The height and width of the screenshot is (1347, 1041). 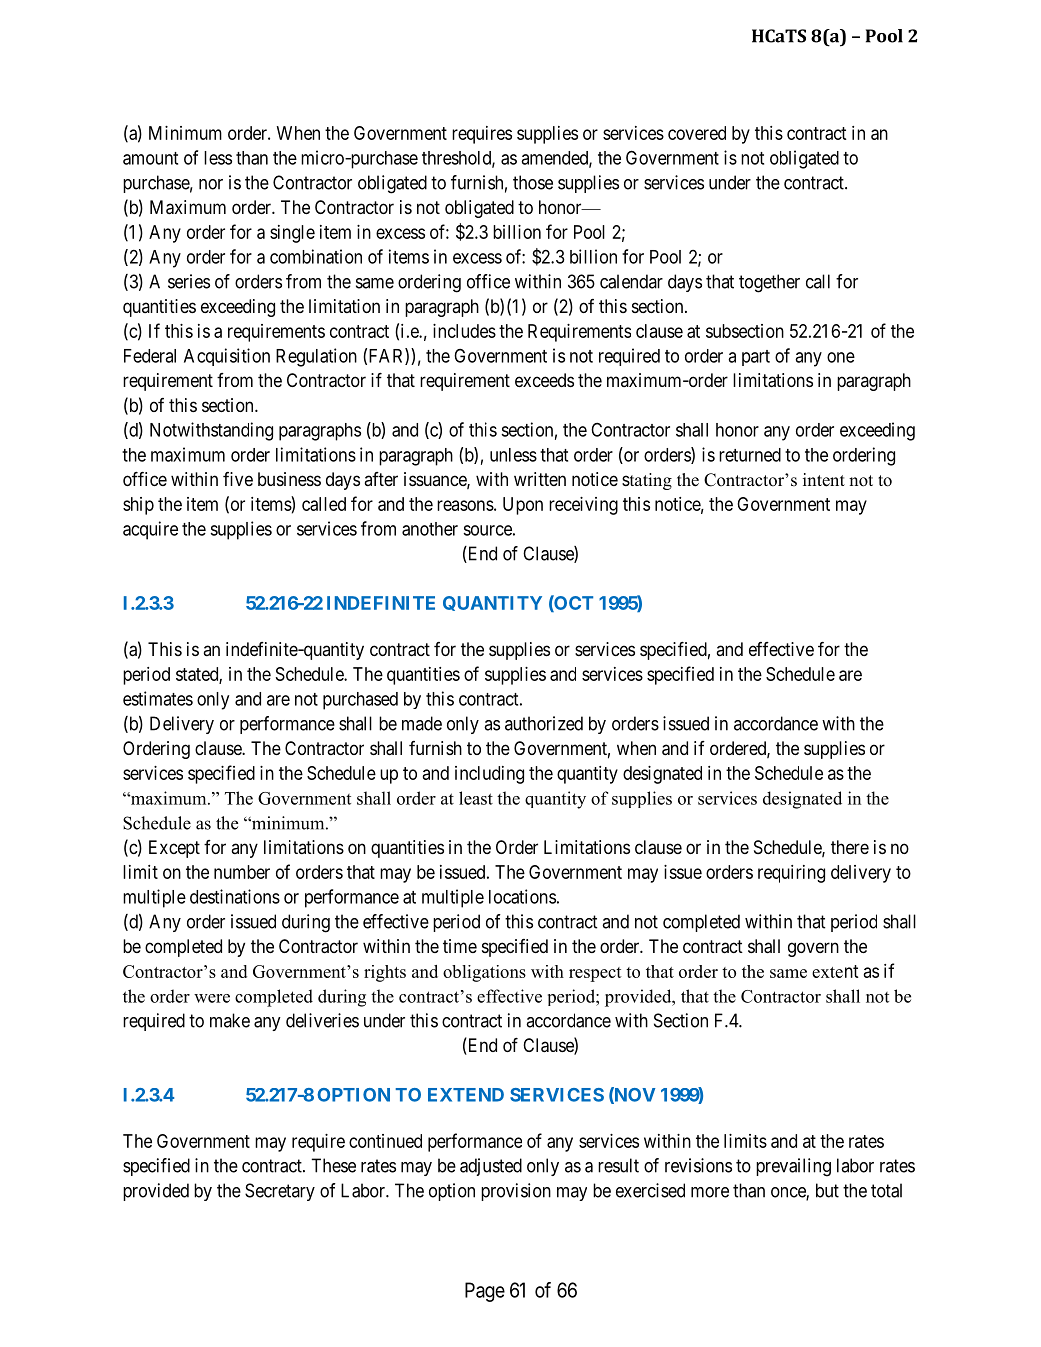 What do you see at coordinates (158, 698) in the screenshot?
I see `estimates` at bounding box center [158, 698].
